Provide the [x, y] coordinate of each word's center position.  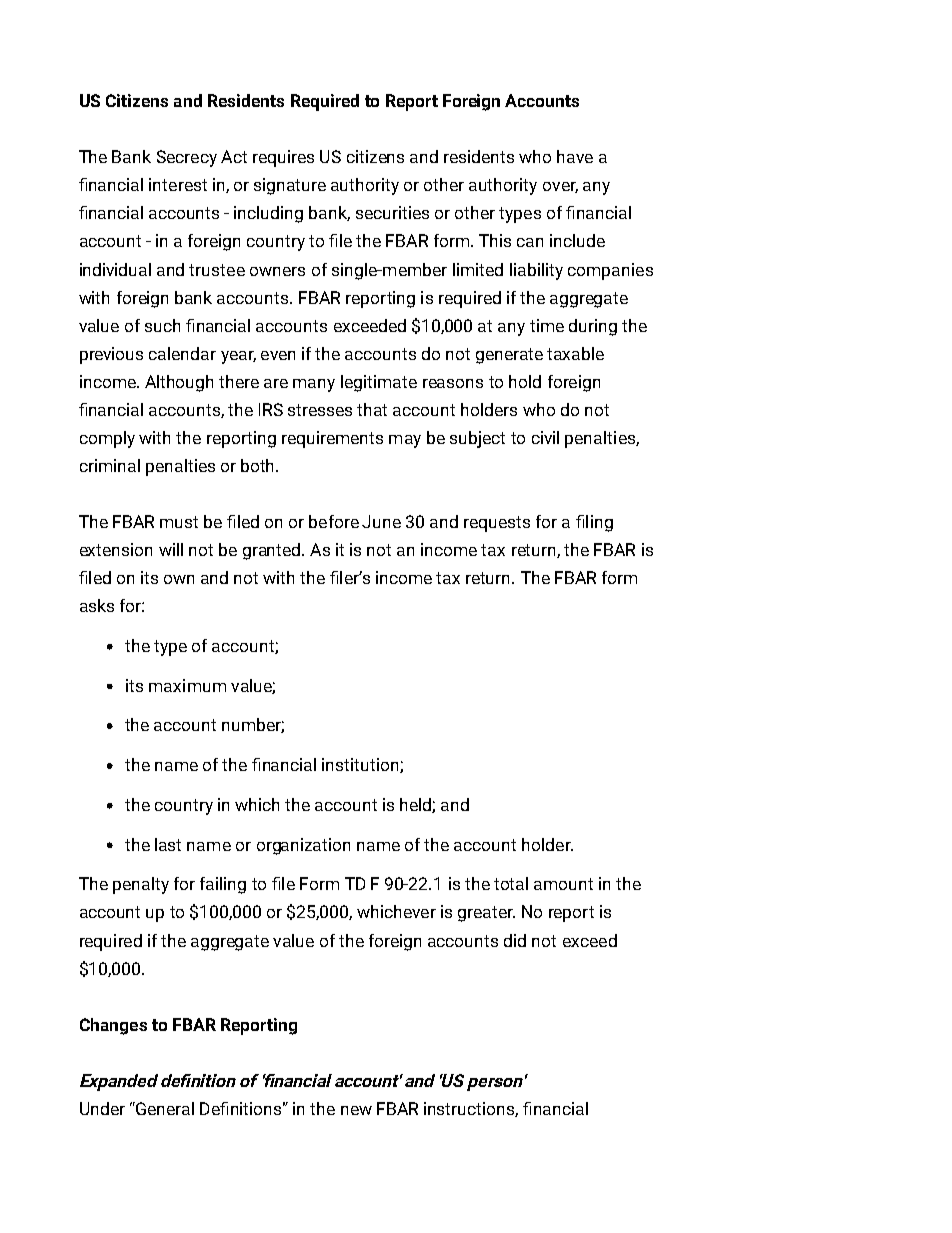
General [164, 1108]
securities [392, 212]
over [560, 187]
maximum [187, 685]
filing [594, 523]
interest [178, 184]
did [515, 940]
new [356, 1110]
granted [273, 551]
